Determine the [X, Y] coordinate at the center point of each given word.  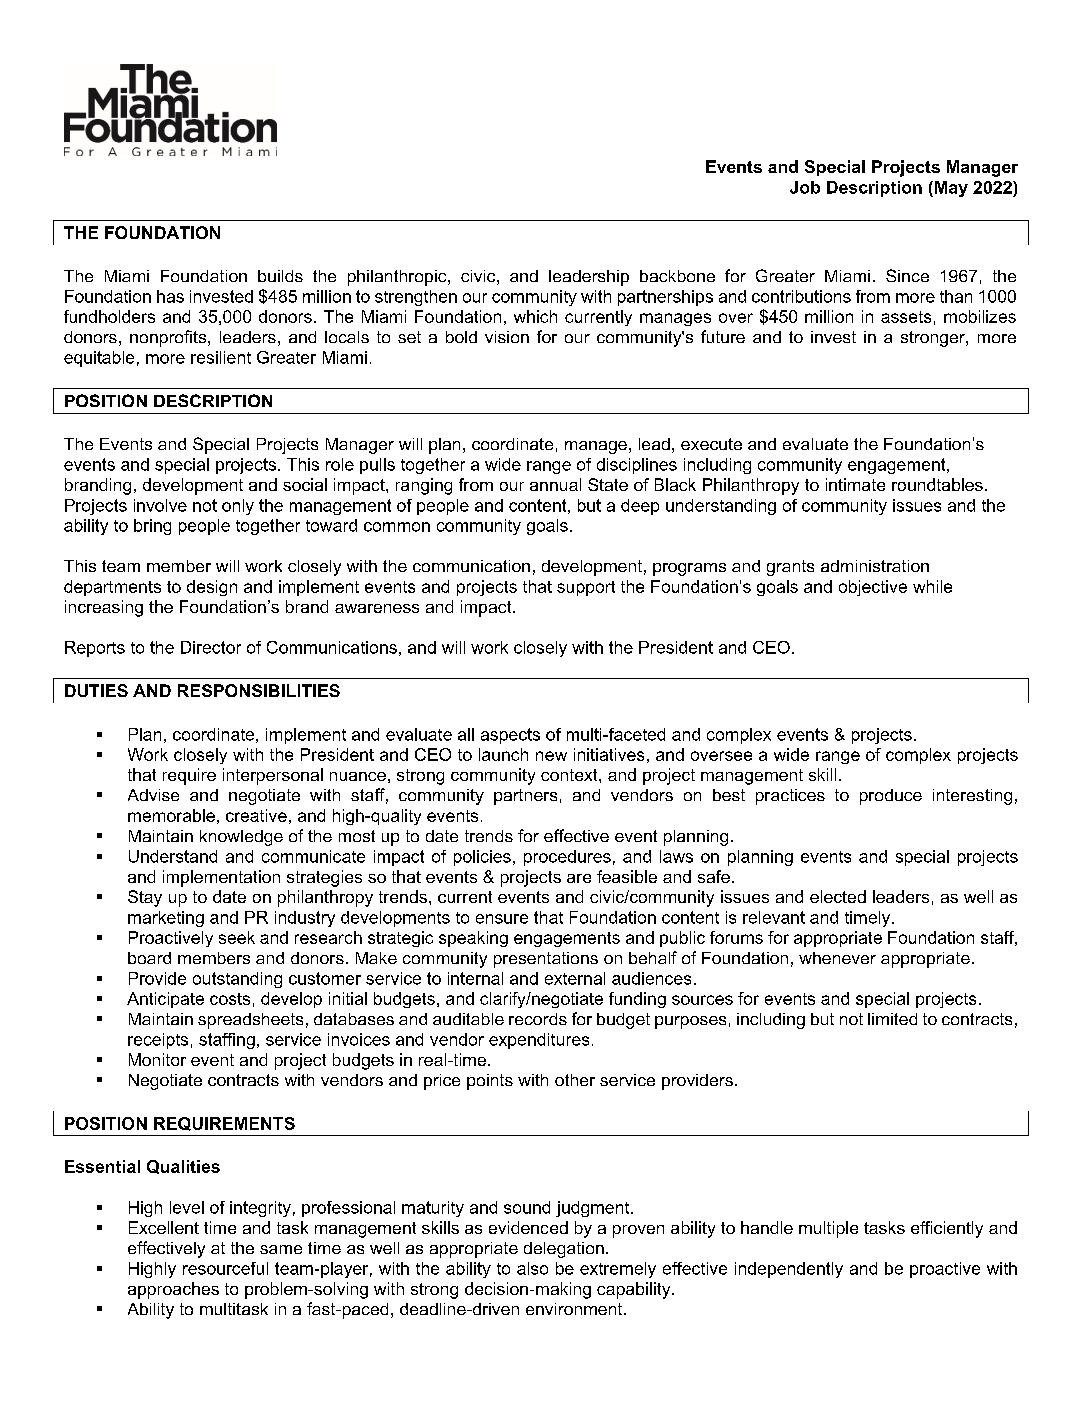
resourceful [225, 1268]
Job [805, 187]
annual [555, 484]
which [535, 316]
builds [280, 276]
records [538, 1019]
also [532, 1268]
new [551, 756]
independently [789, 1270]
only [238, 507]
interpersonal [273, 776]
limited [892, 1019]
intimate [855, 484]
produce [891, 797]
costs [230, 999]
